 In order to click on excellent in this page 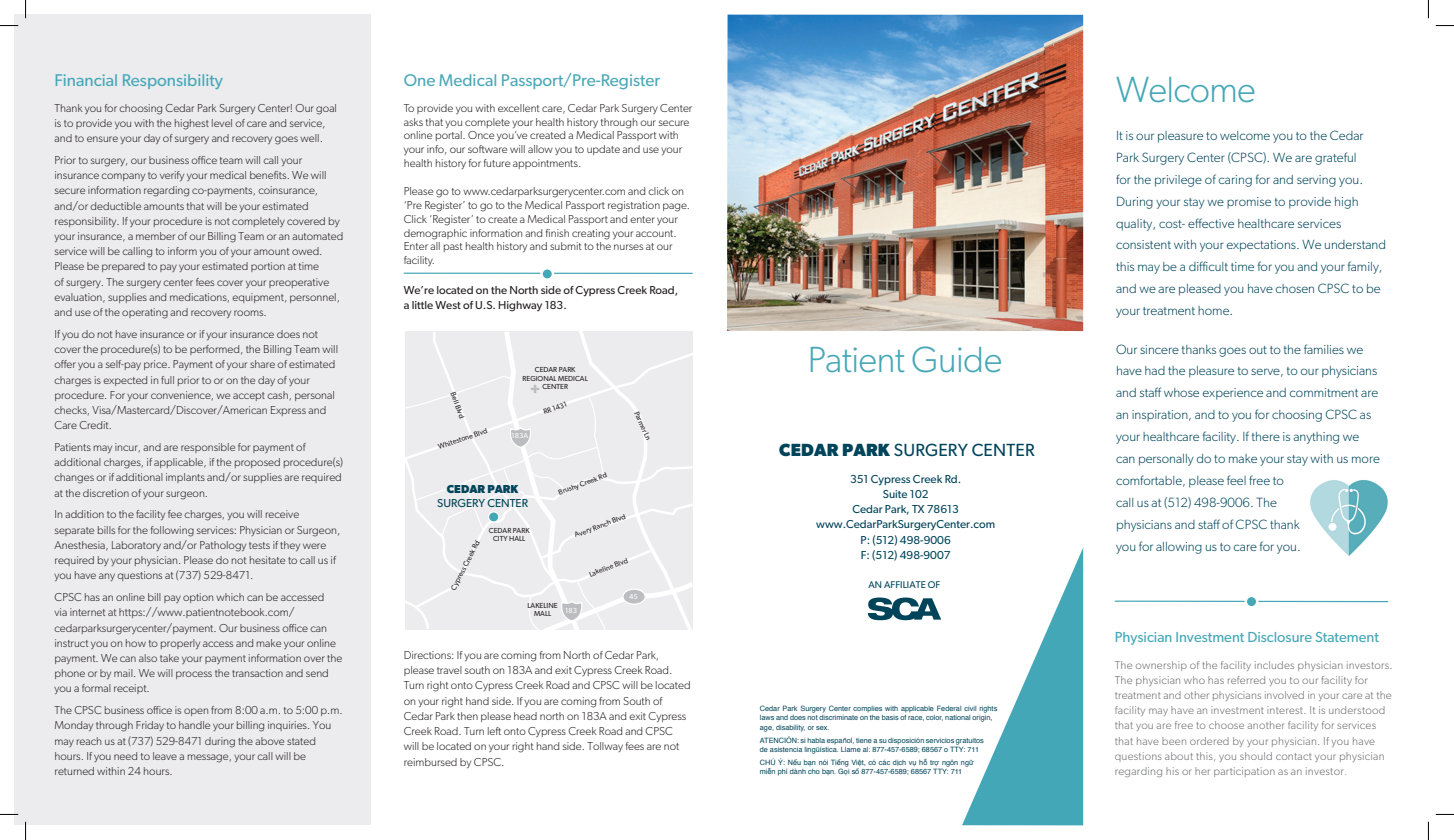, I will do `click(518, 108)`.
